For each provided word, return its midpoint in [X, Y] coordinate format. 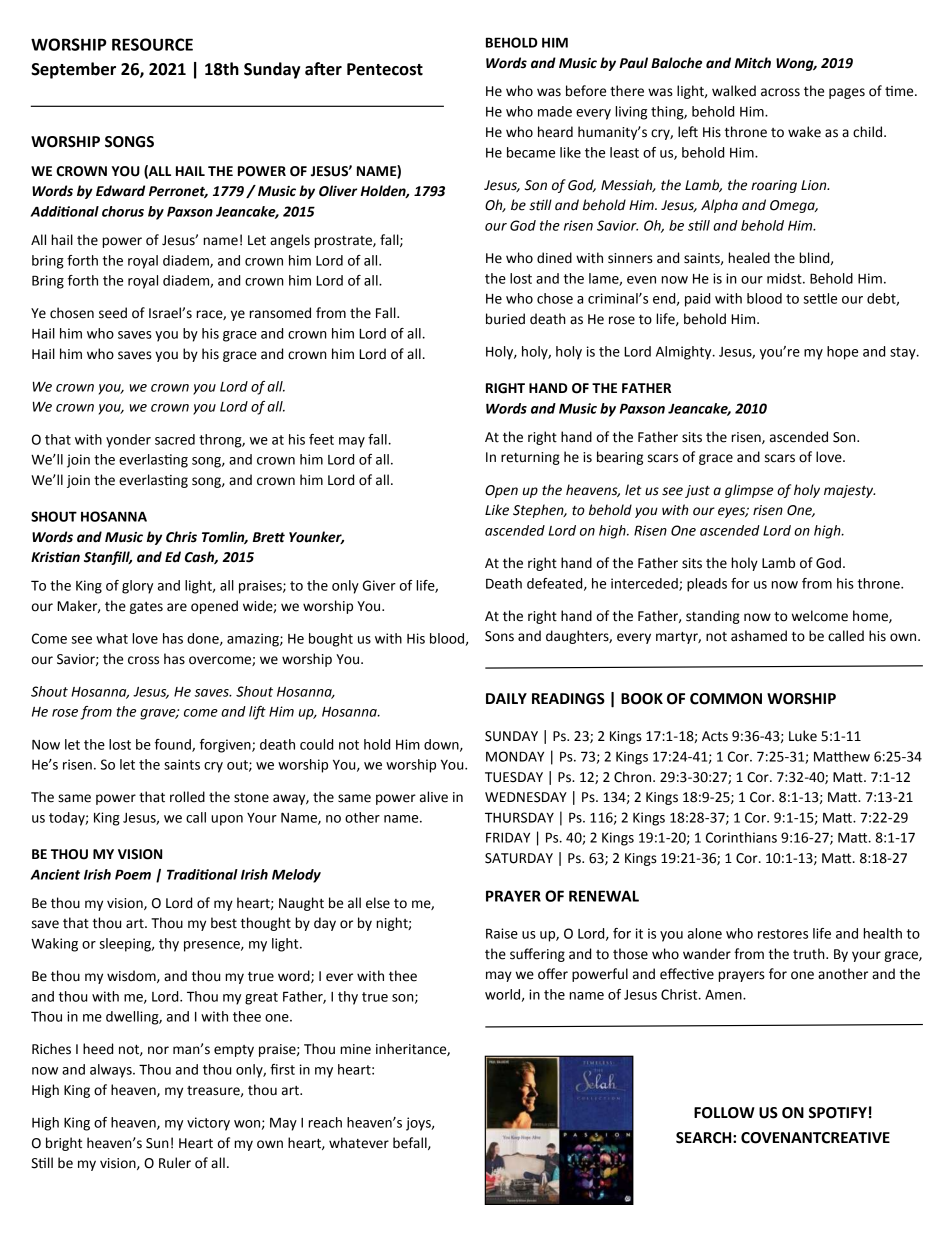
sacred [175, 439]
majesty [849, 491]
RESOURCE [152, 44]
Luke [803, 736]
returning [530, 458]
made [555, 111]
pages [847, 93]
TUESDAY [514, 777]
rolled [187, 797]
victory [208, 1124]
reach [325, 1122]
